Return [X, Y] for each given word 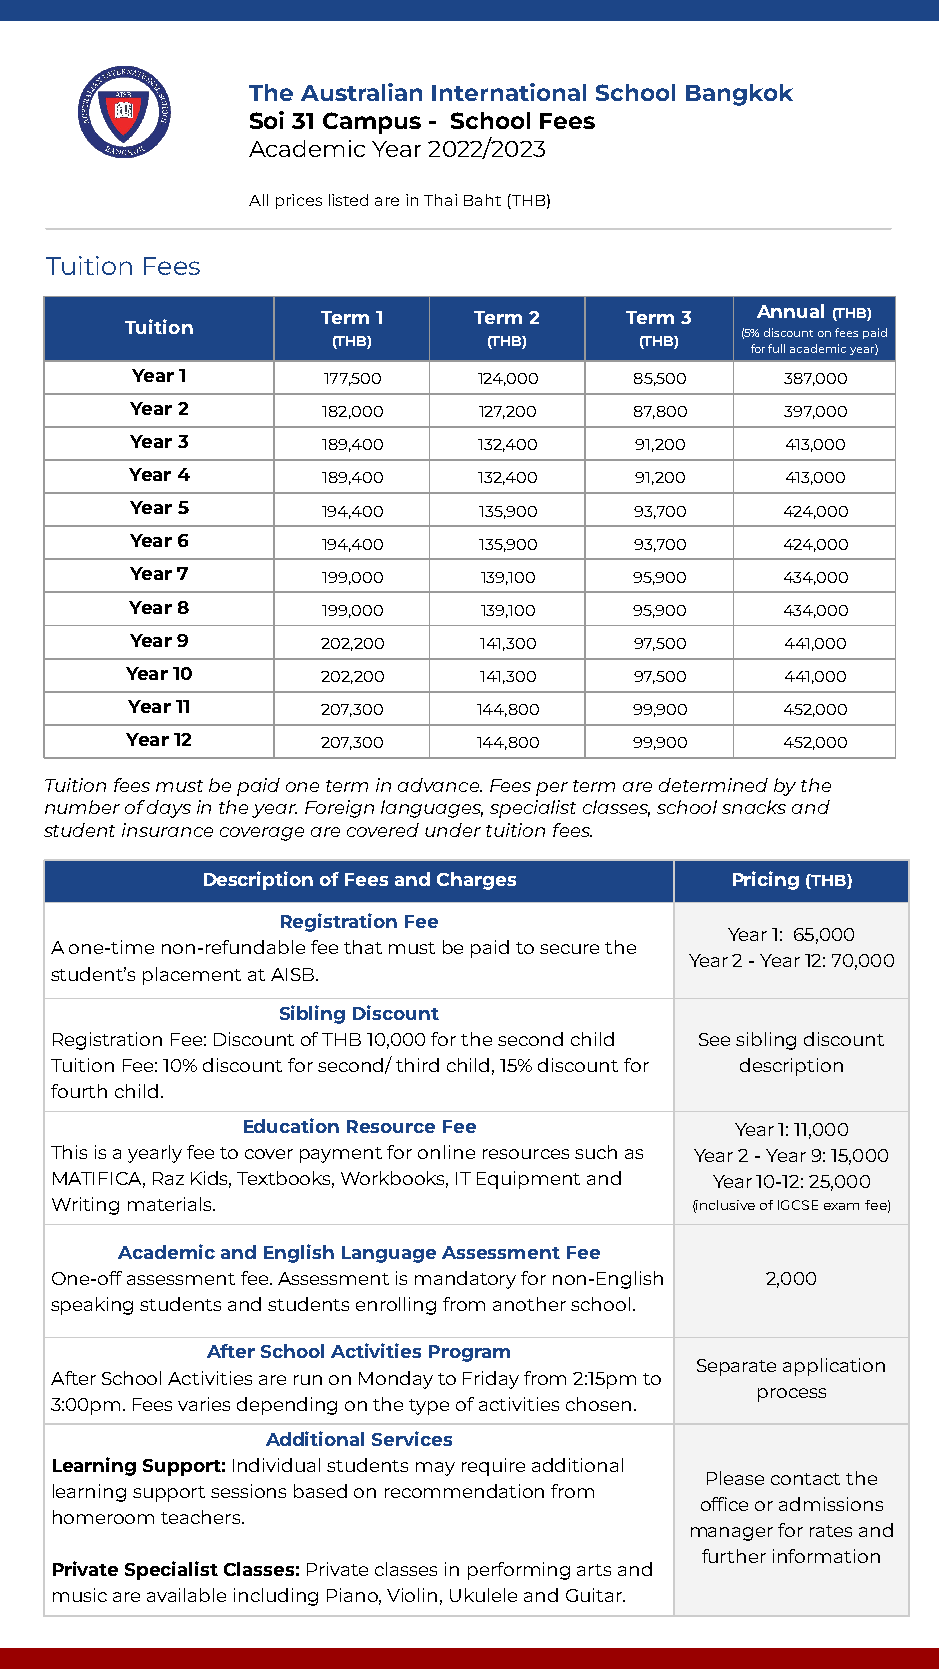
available [186, 1595]
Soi [267, 120]
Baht [482, 200]
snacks [754, 807]
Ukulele [483, 1595]
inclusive [725, 1206]
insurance [167, 830]
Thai [440, 200]
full [776, 348]
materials [171, 1204]
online [446, 1152]
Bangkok [739, 95]
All [258, 200]
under [453, 830]
